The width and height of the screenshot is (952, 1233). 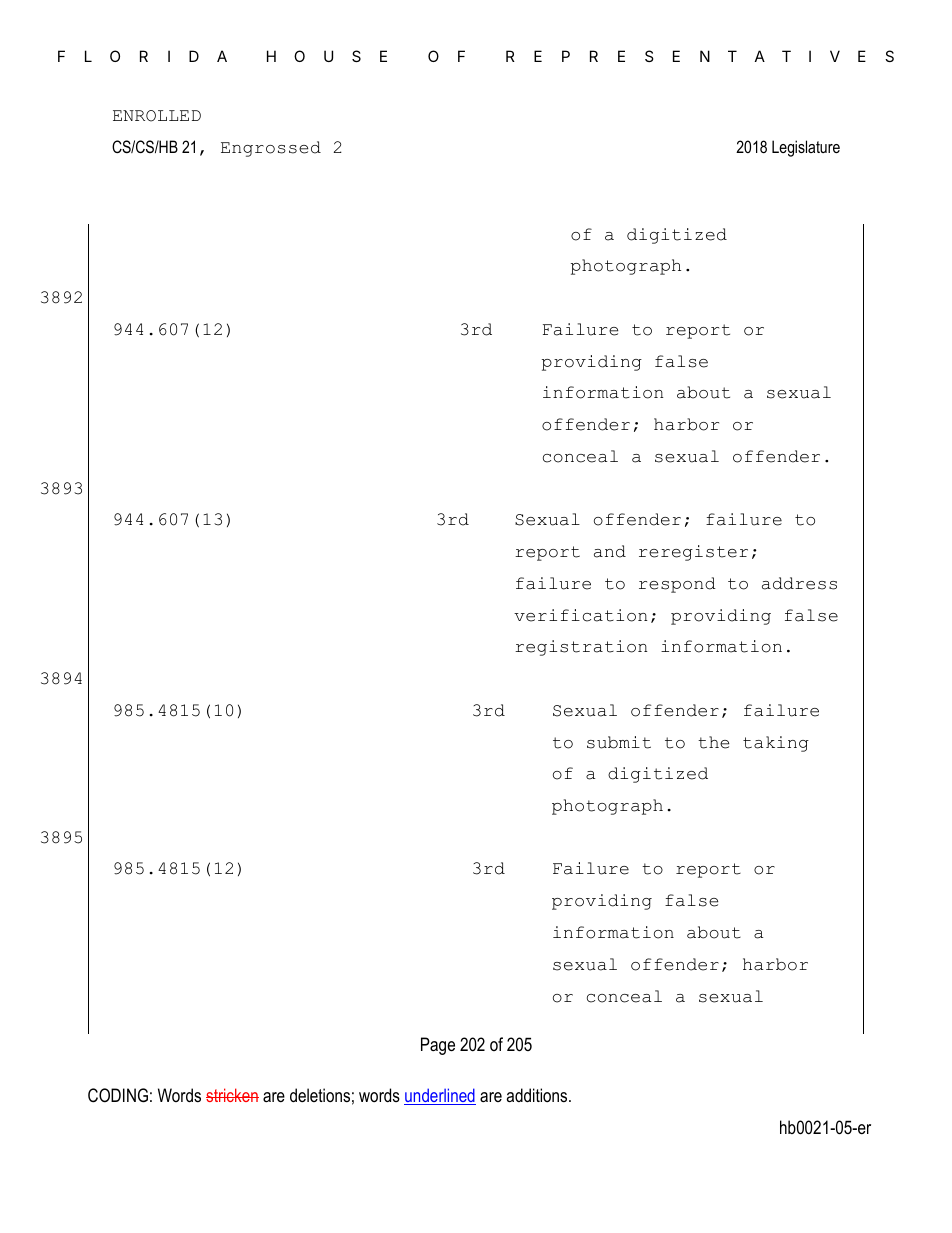 I want to click on the, so click(x=713, y=742).
